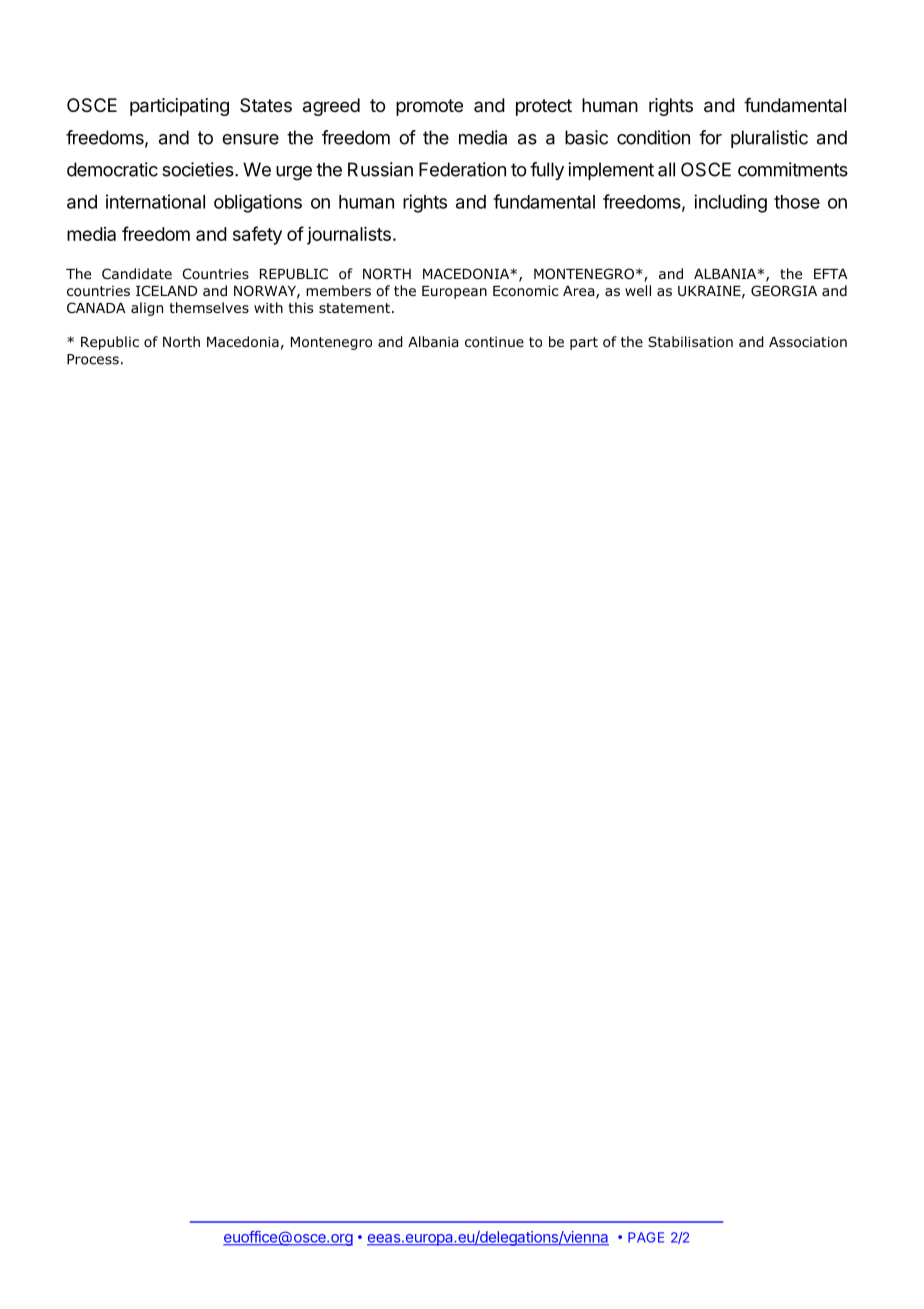 This screenshot has height=1309, width=924. I want to click on continue, so click(494, 342).
